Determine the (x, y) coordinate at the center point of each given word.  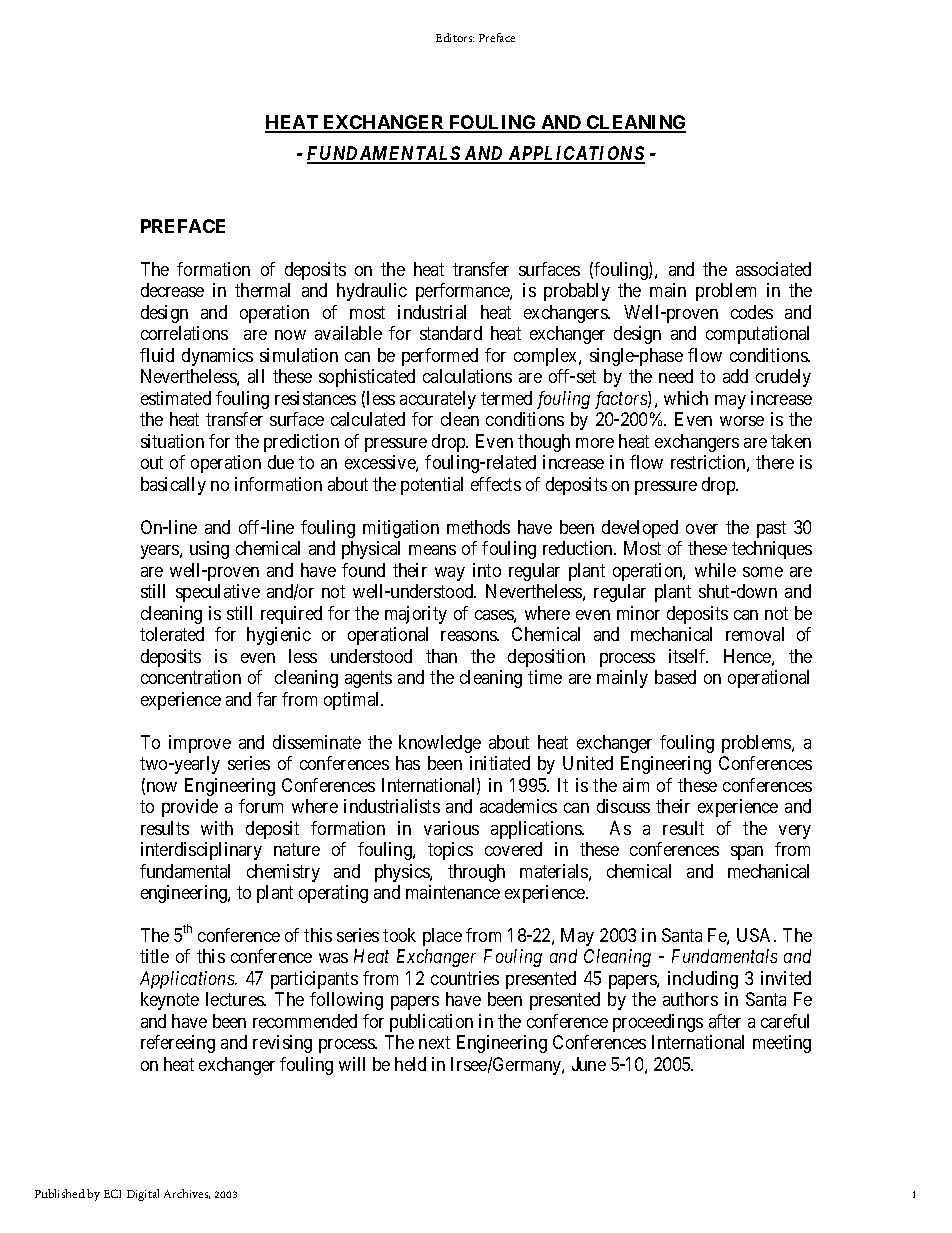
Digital (143, 1195)
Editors (455, 37)
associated (773, 269)
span (747, 853)
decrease (172, 290)
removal (755, 634)
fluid (157, 355)
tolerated (172, 634)
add (735, 376)
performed (440, 357)
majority (416, 615)
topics (450, 851)
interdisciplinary (201, 851)
